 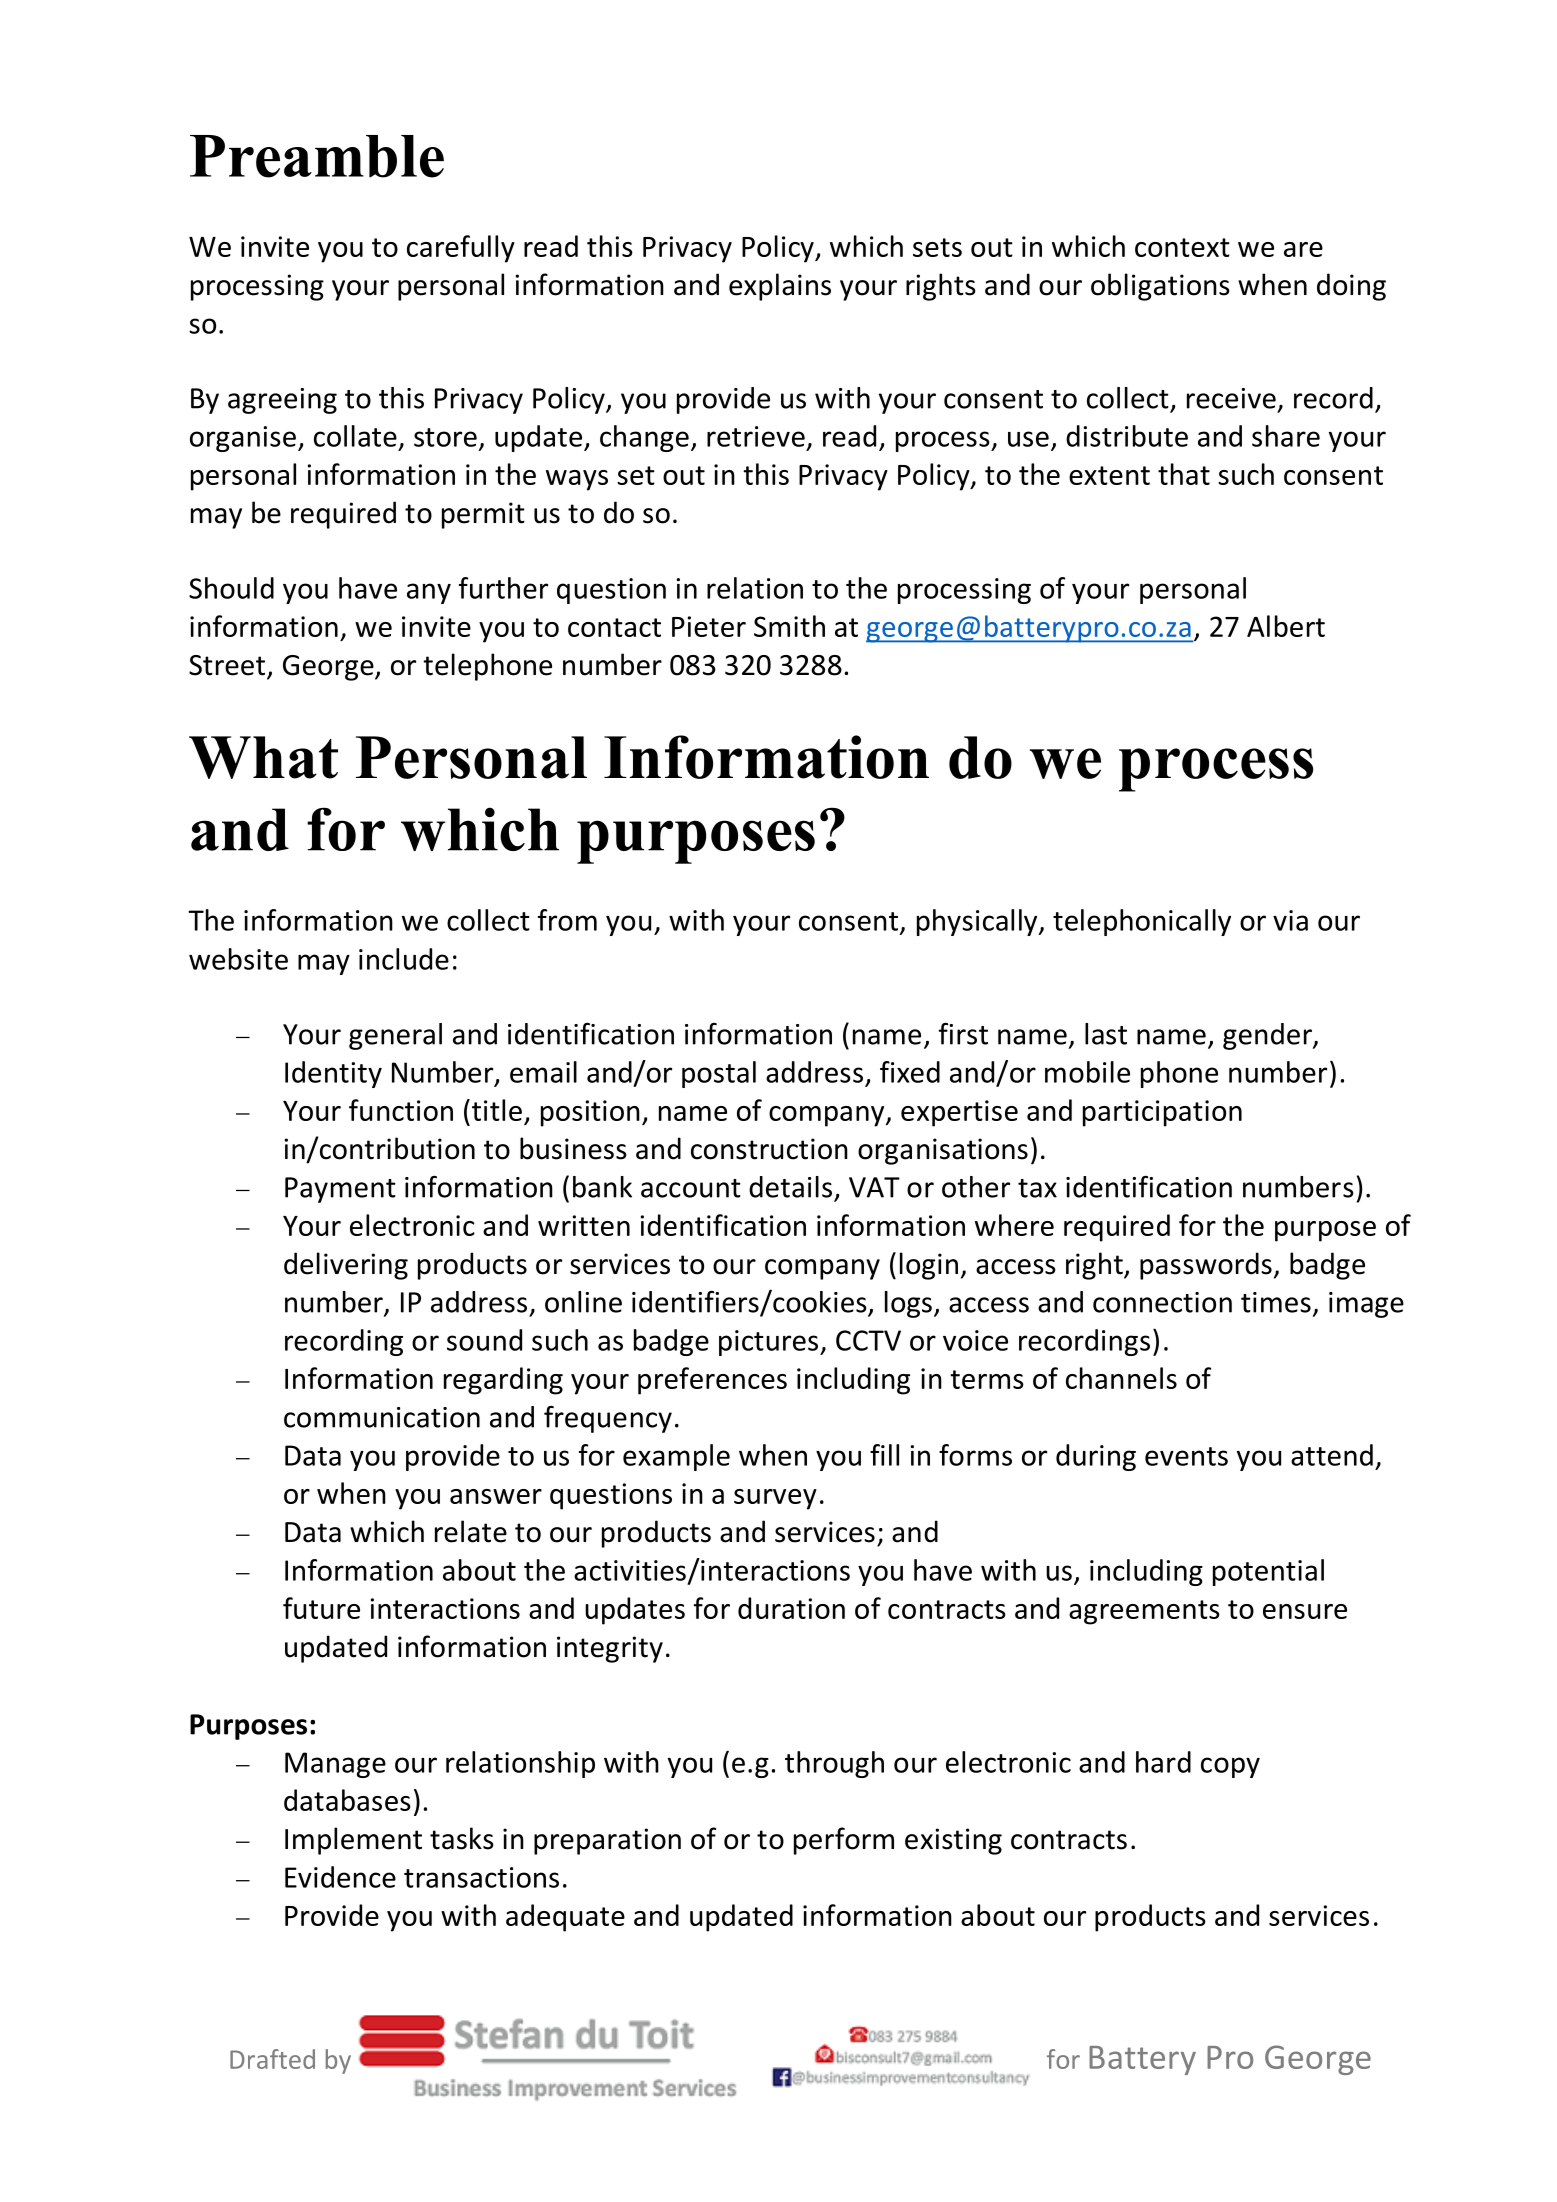 I want to click on context, so click(x=1182, y=247).
